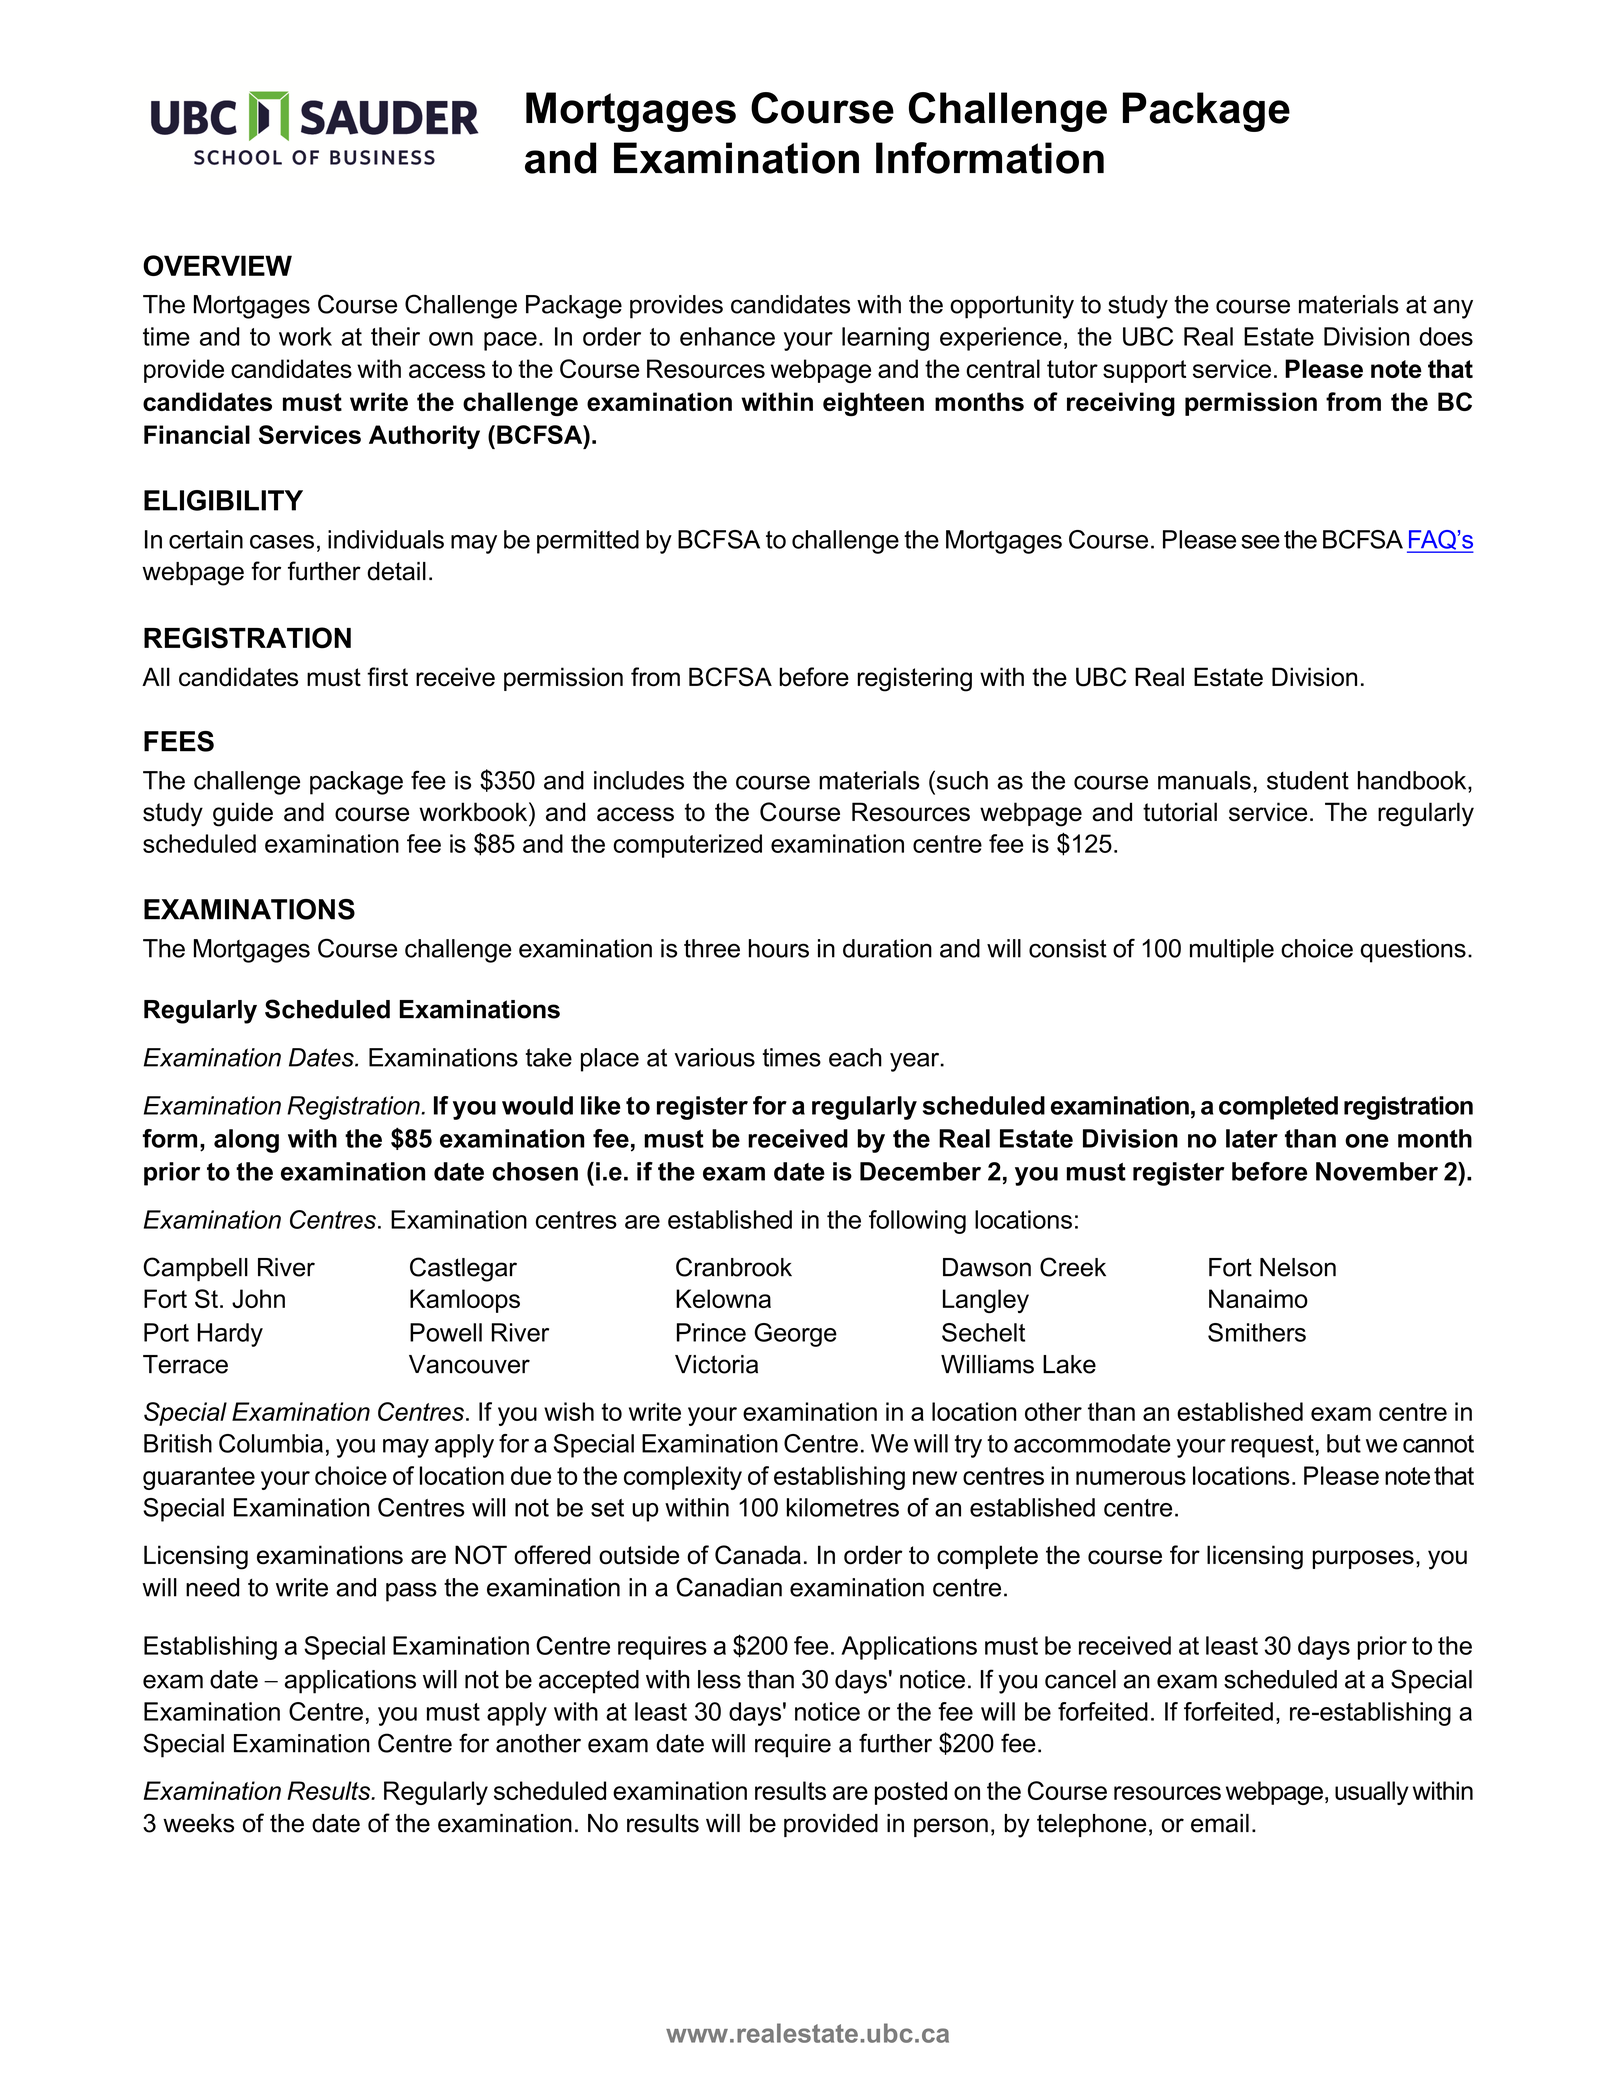  Describe the element at coordinates (796, 1335) in the screenshot. I see `George` at that location.
